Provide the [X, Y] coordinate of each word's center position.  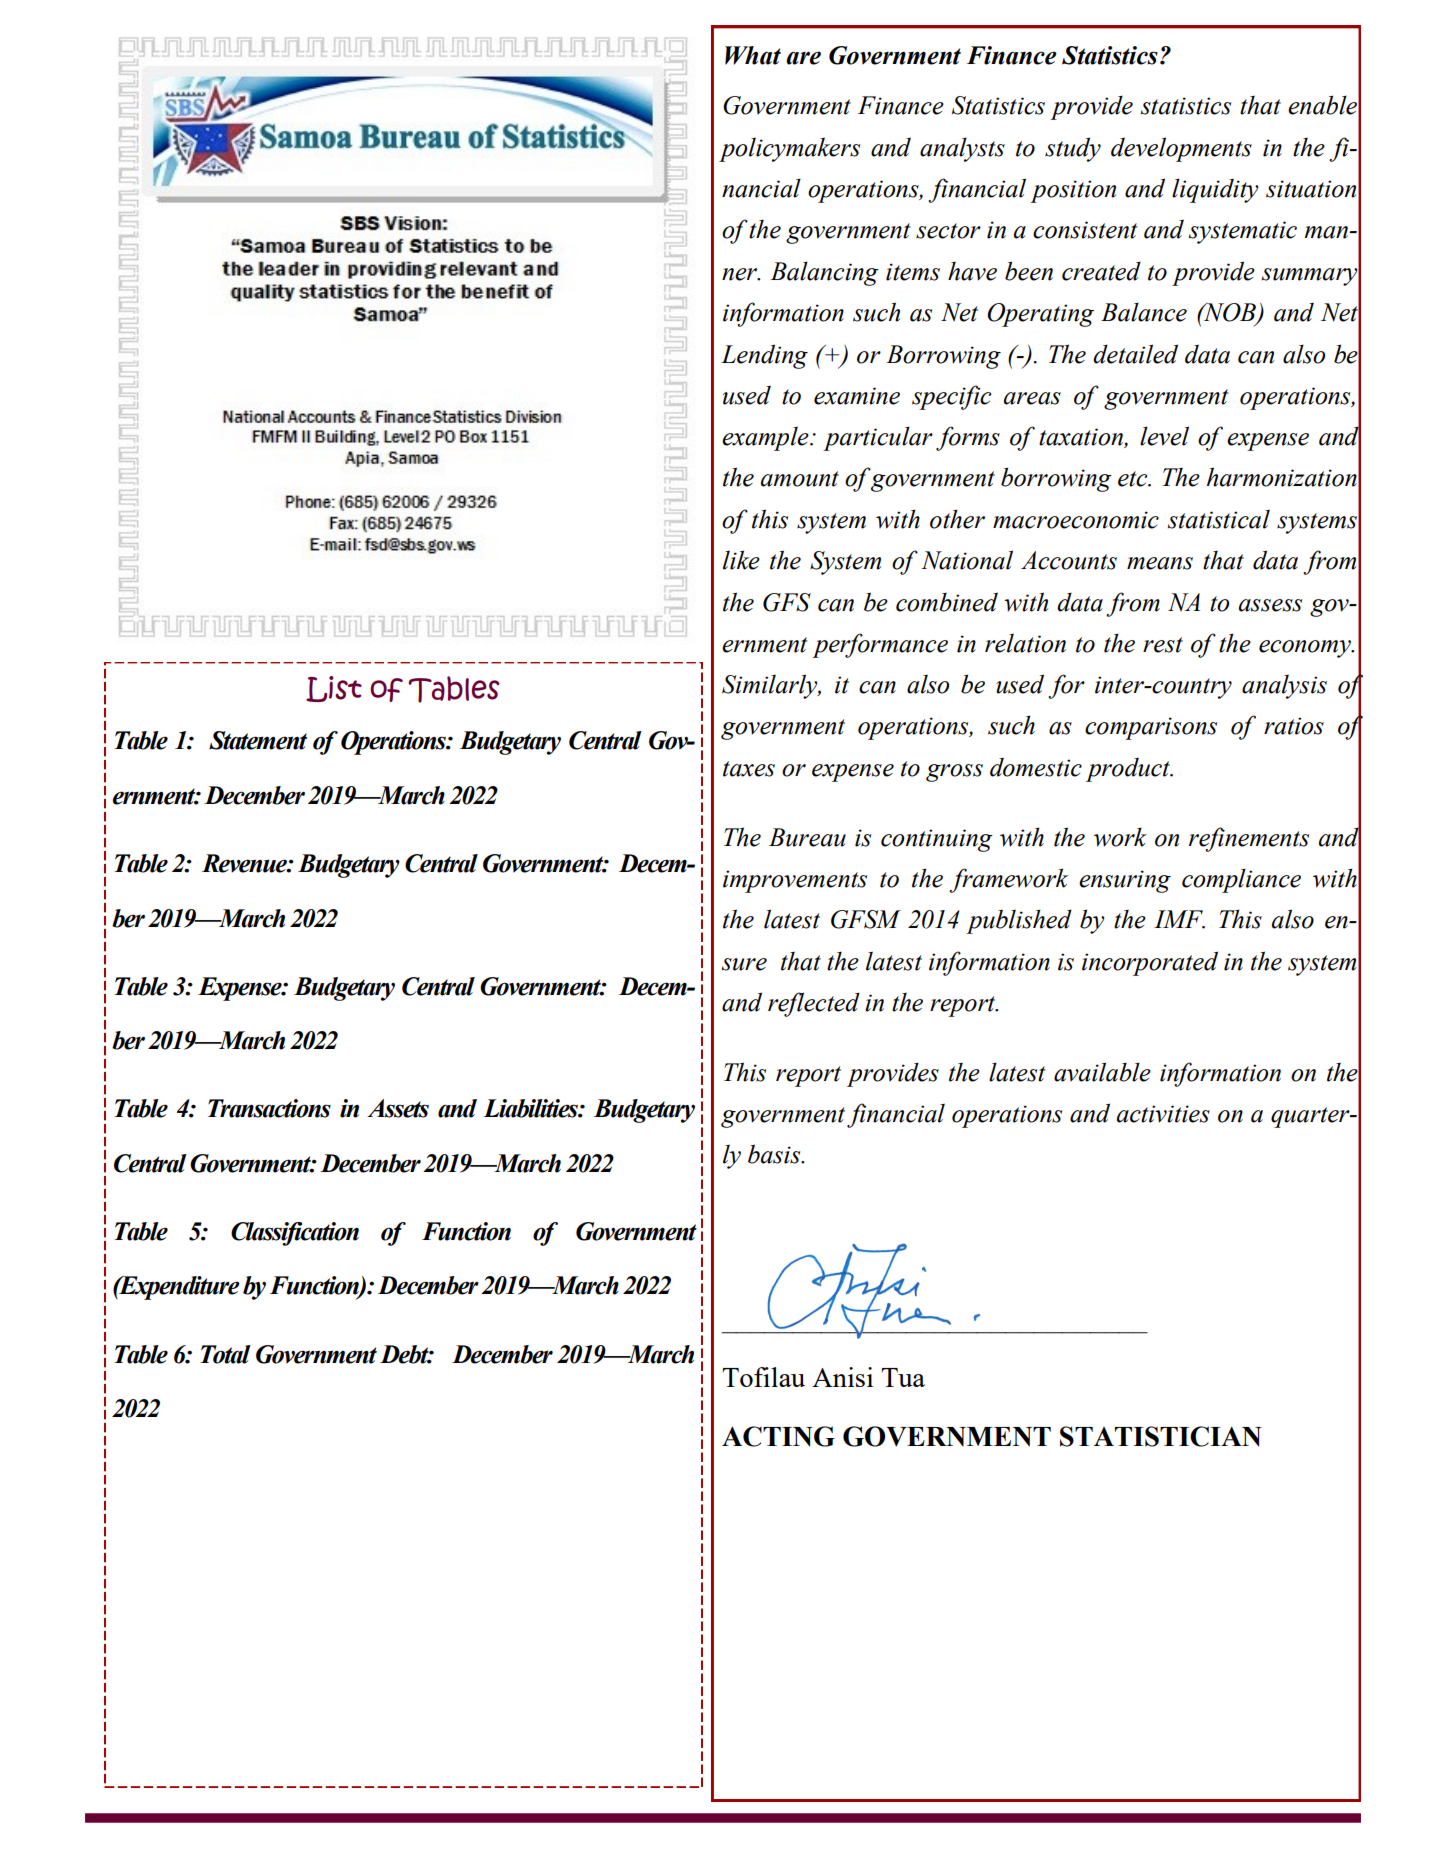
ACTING [778, 1436]
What [753, 55]
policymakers [789, 149]
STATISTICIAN [1161, 1436]
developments [1181, 149]
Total [225, 1354]
